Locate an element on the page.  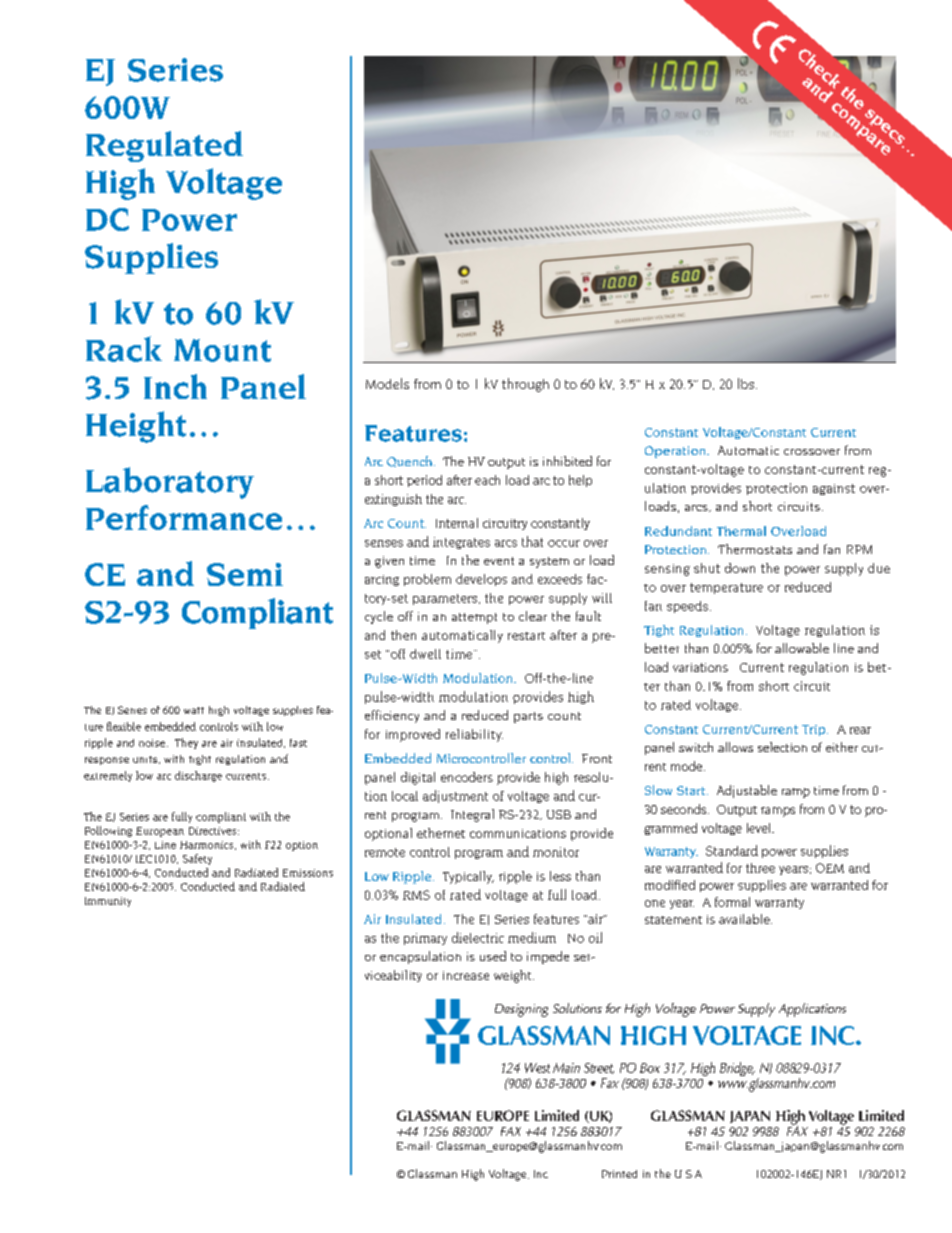
Regulated is located at coordinates (164, 146).
